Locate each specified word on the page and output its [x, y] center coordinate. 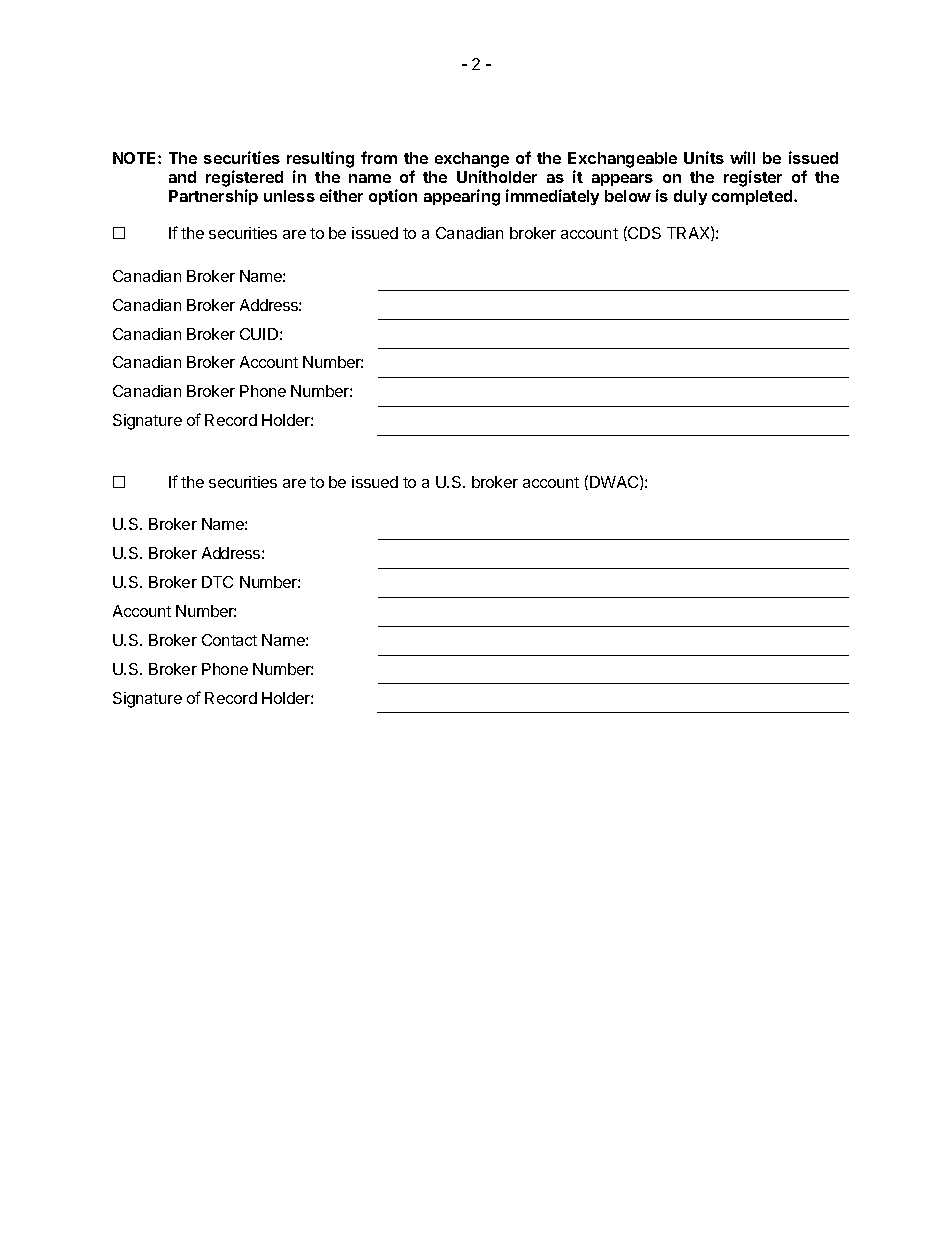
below [628, 196]
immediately [552, 197]
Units [704, 157]
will [742, 157]
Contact [229, 640]
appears [622, 180]
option [393, 197]
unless [289, 196]
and [182, 177]
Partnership [213, 197]
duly [690, 197]
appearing [462, 197]
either [341, 195]
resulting [320, 161]
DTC [217, 582]
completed [753, 197]
